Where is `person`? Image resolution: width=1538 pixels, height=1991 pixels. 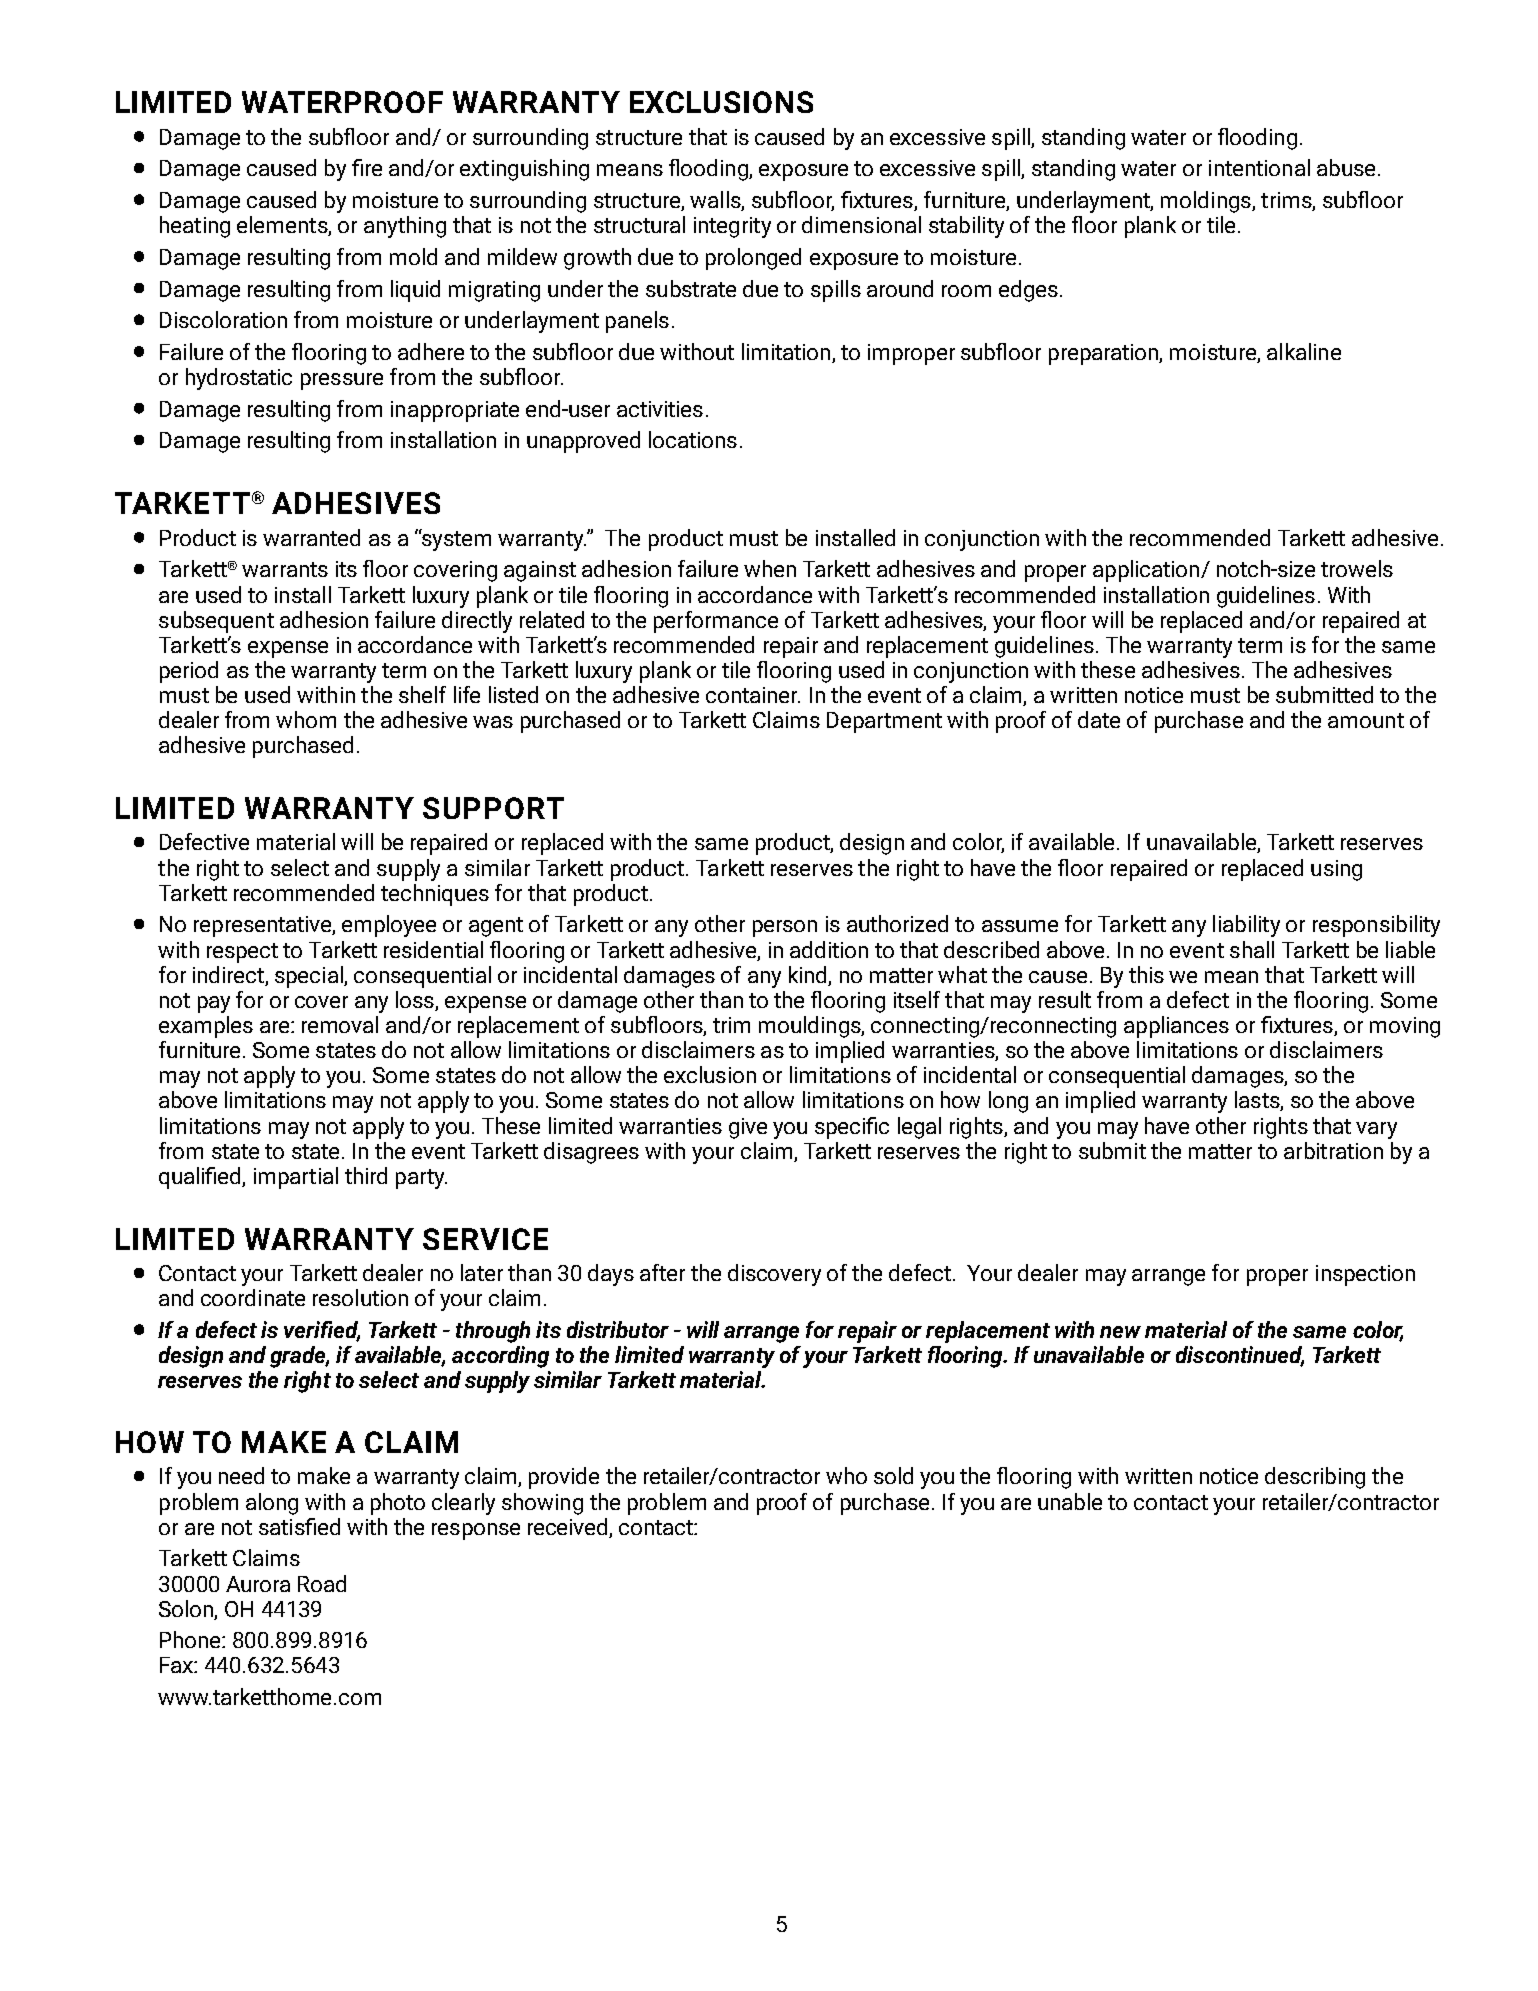 person is located at coordinates (785, 928).
